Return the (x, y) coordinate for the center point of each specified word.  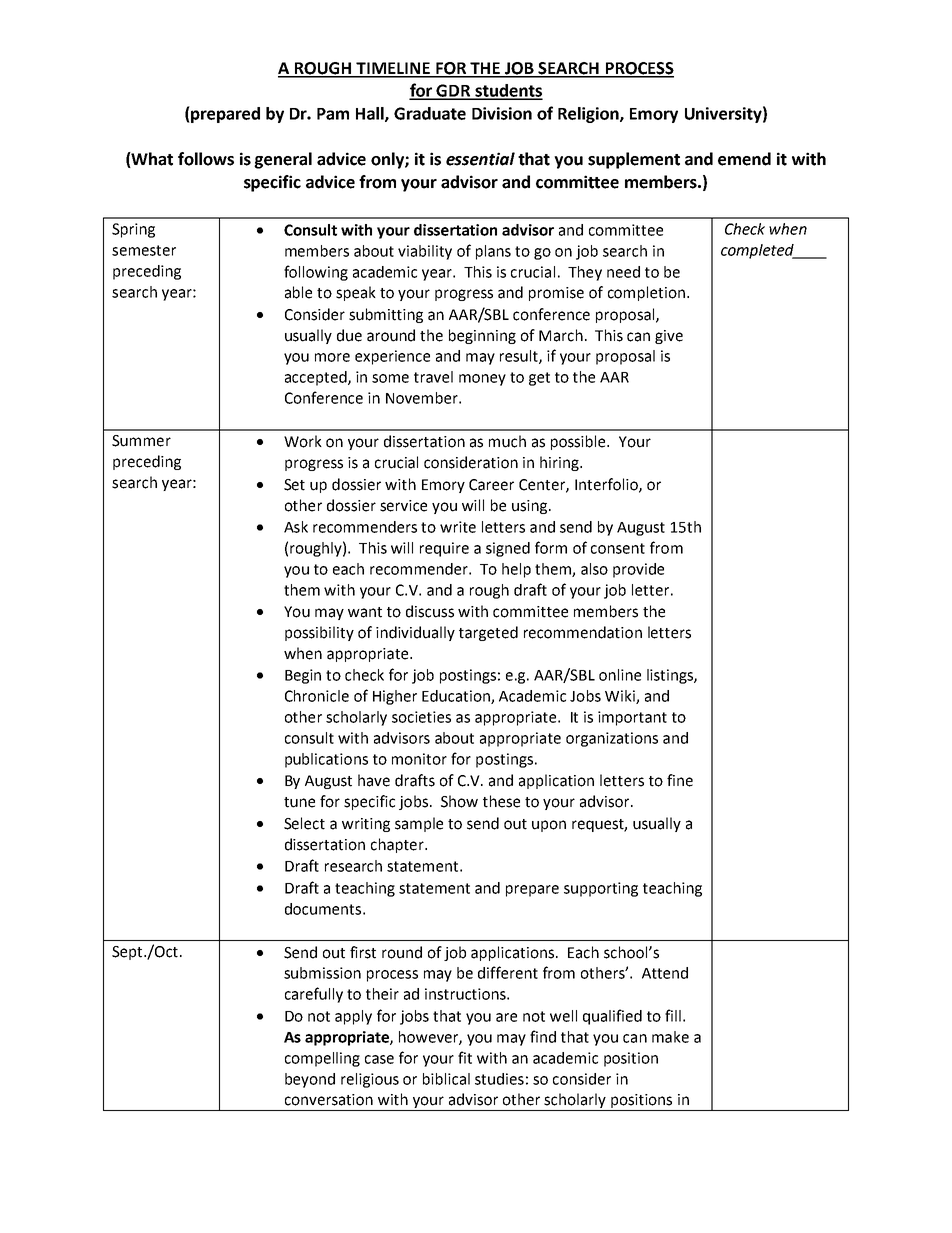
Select (304, 823)
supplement (634, 160)
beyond (310, 1080)
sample (419, 824)
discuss (430, 611)
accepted (317, 378)
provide (638, 570)
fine (680, 780)
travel (433, 377)
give (669, 337)
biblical (446, 1079)
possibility (319, 633)
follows (206, 159)
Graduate (430, 113)
